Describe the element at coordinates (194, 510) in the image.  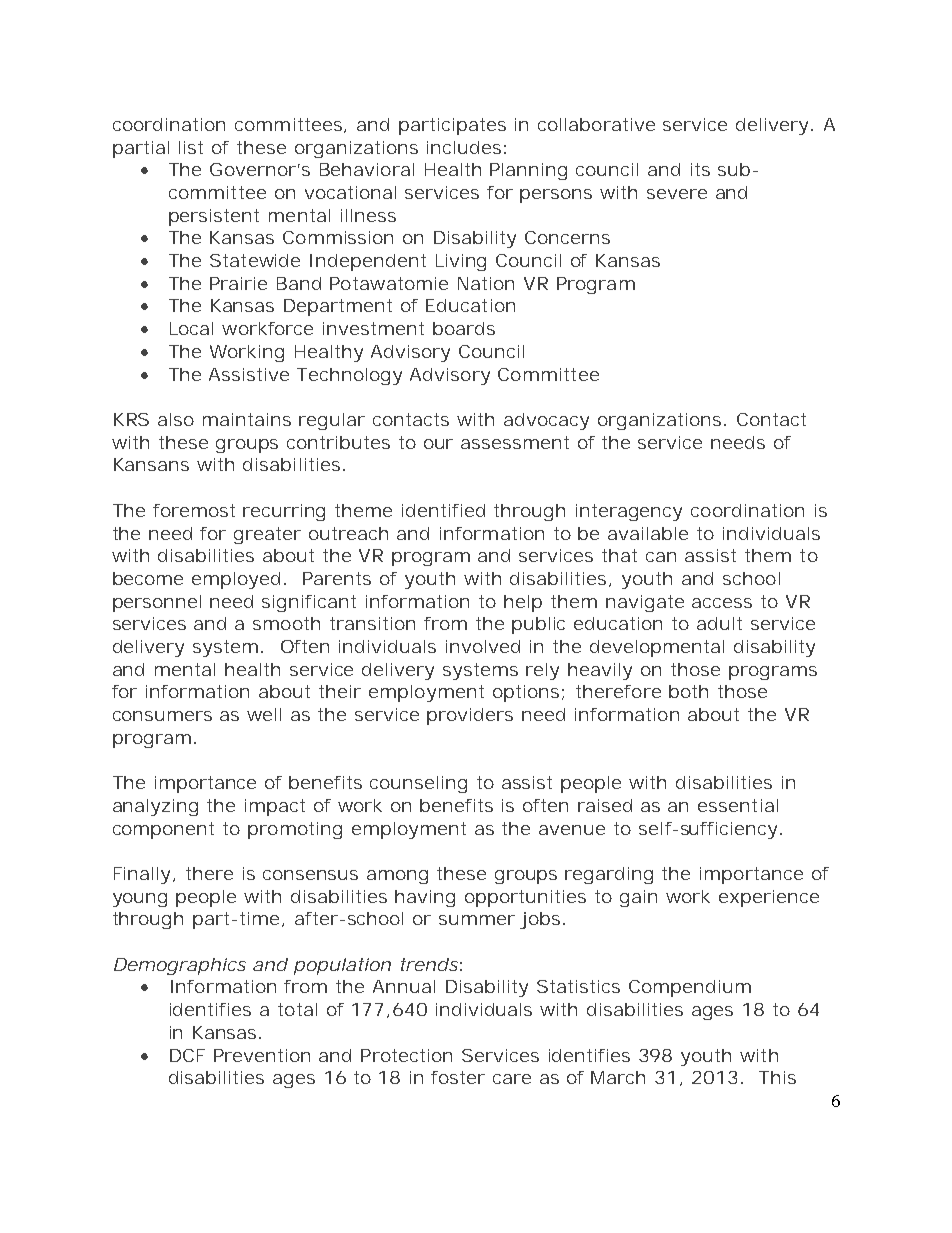
I see `foremost` at that location.
